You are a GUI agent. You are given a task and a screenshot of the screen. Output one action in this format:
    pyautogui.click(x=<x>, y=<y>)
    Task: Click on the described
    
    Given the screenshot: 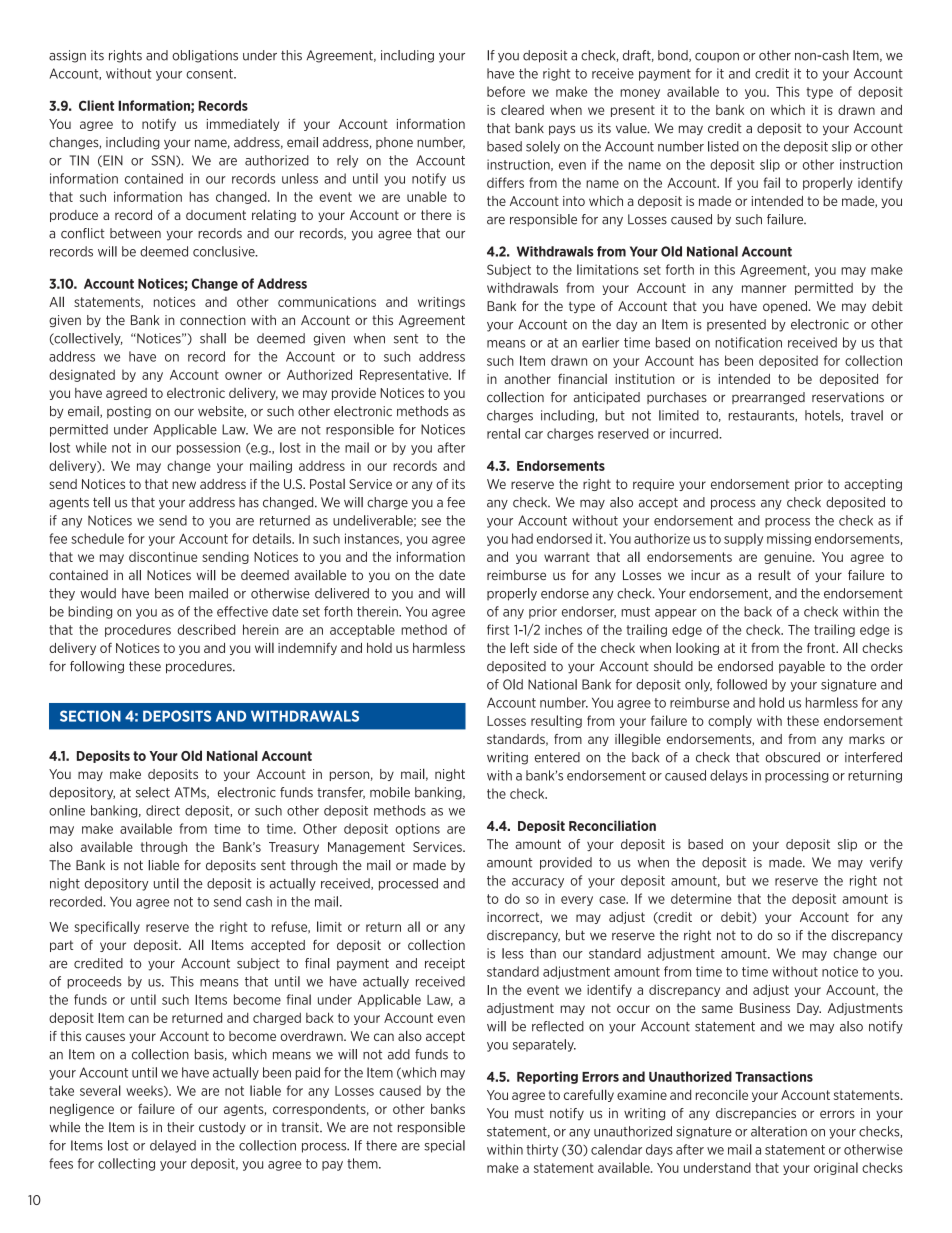 What is the action you would take?
    pyautogui.click(x=206, y=629)
